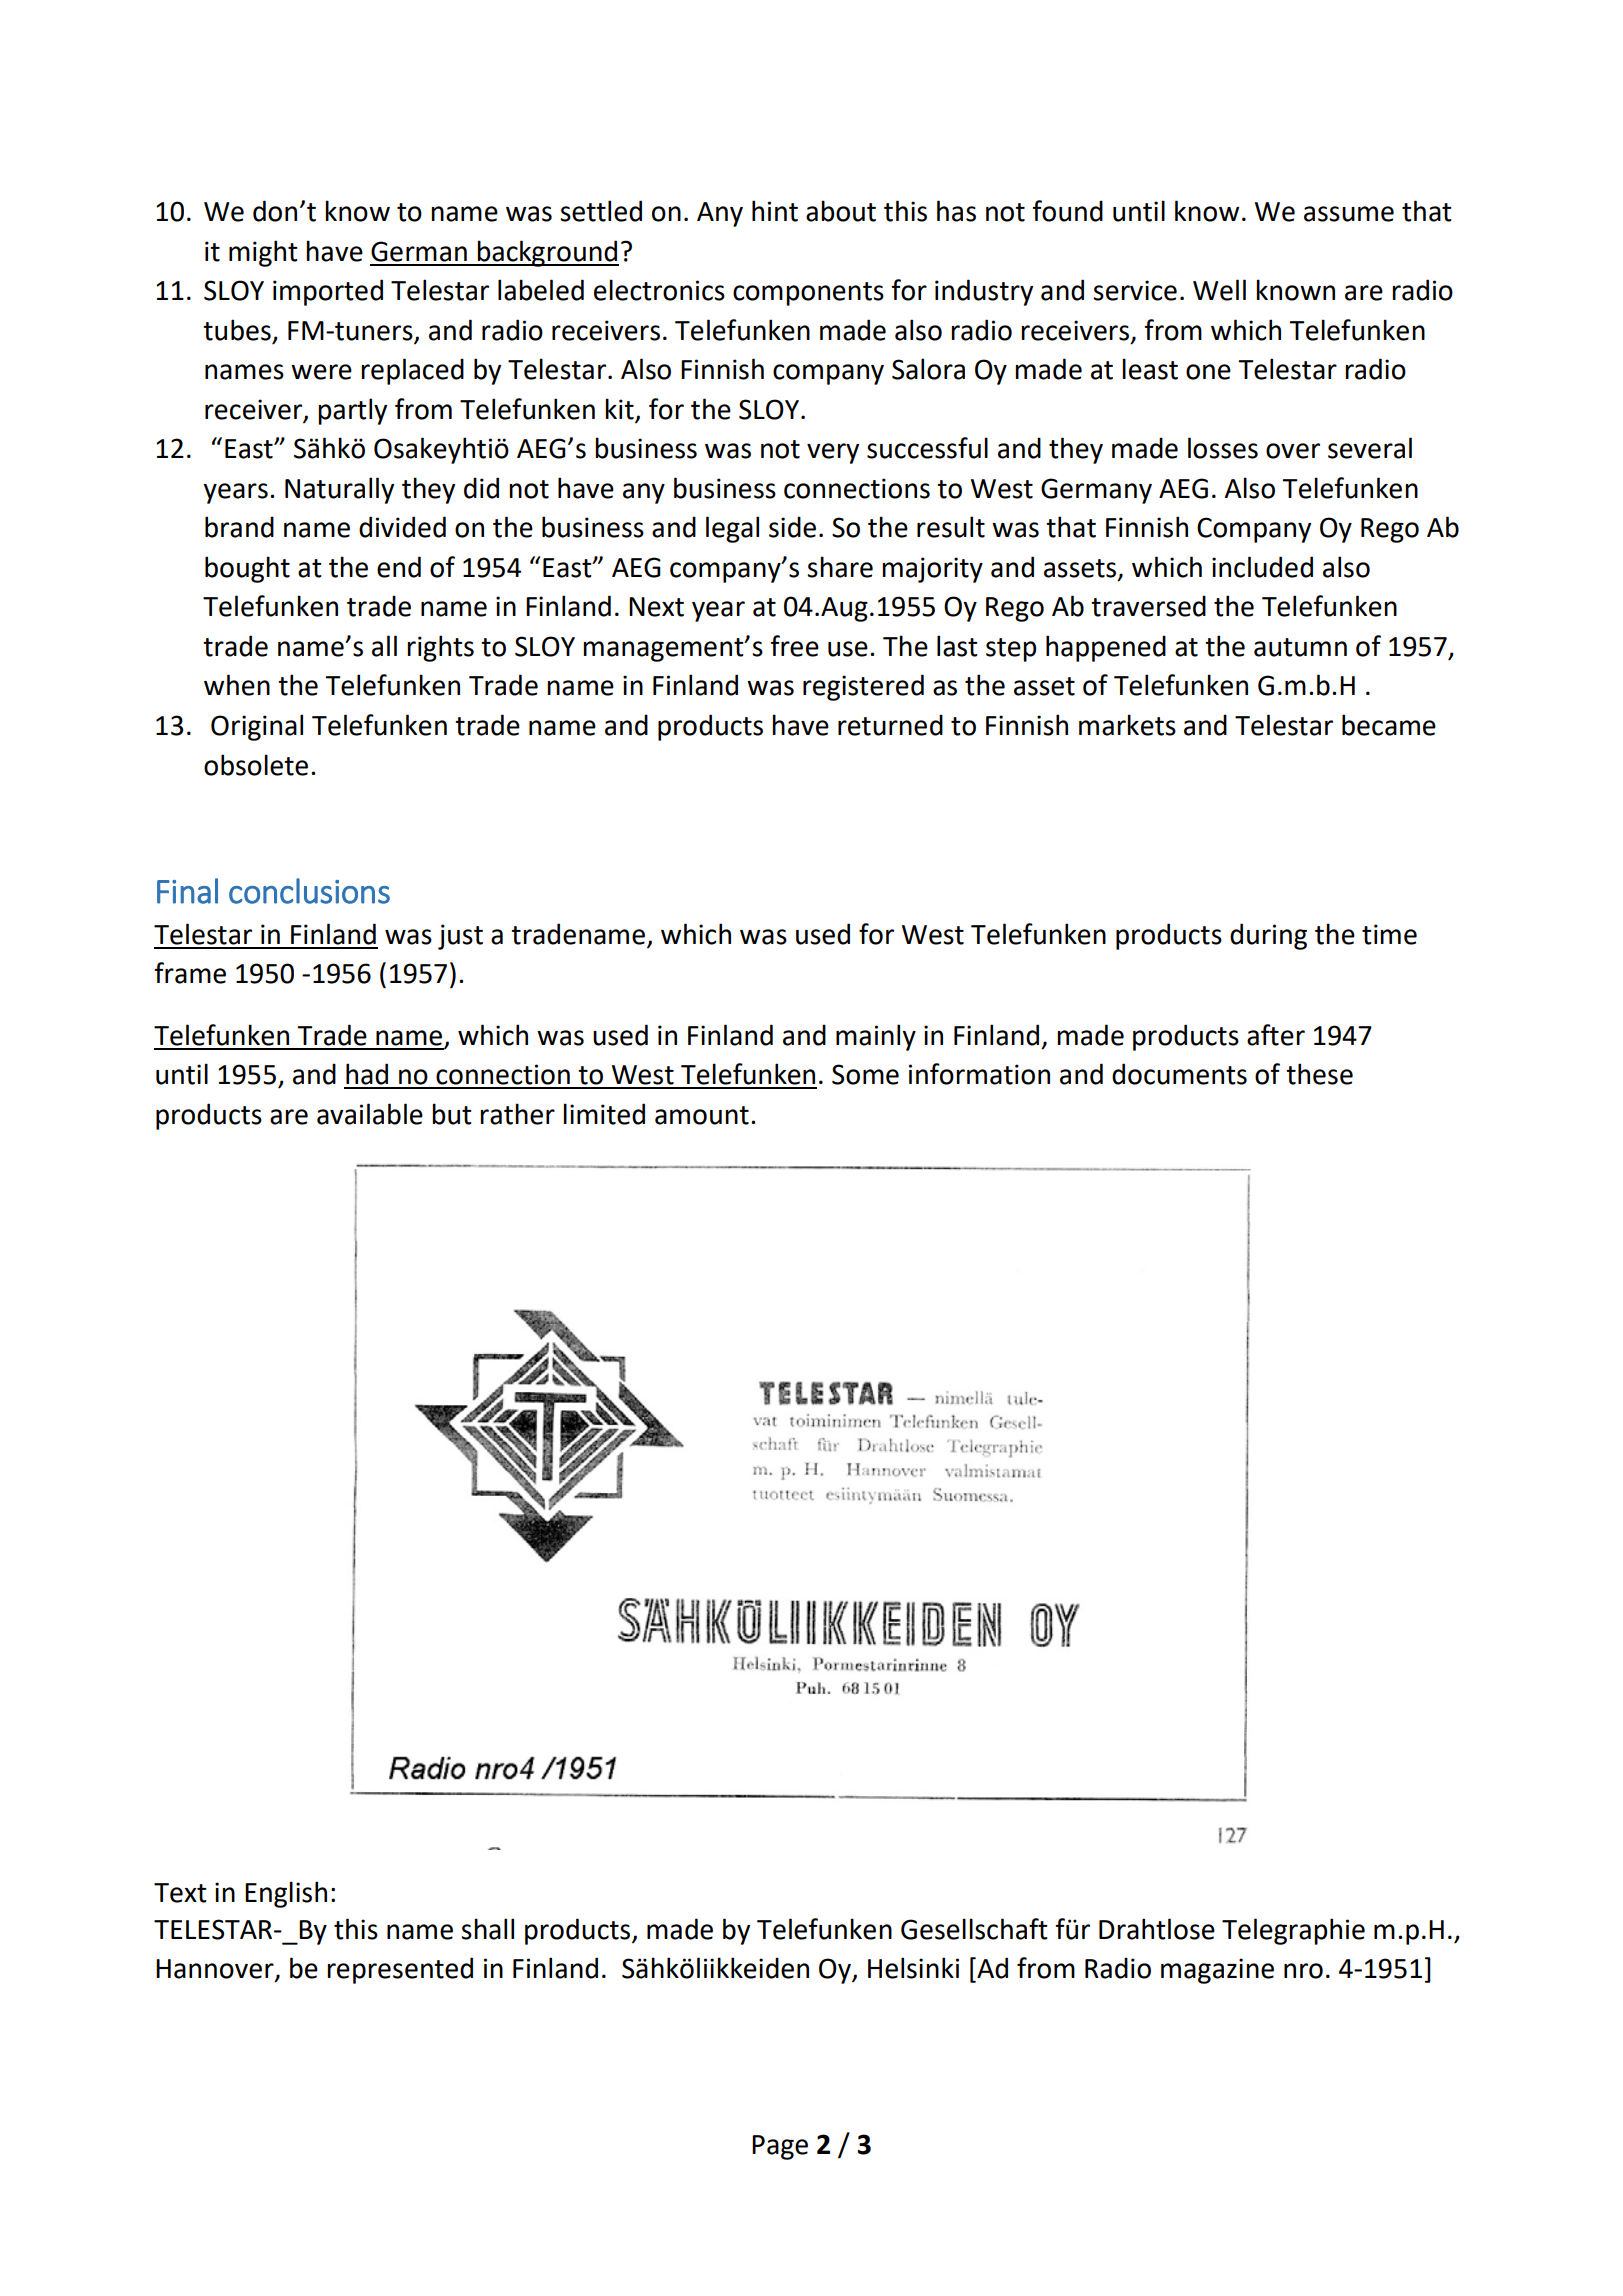 The height and width of the screenshot is (2296, 1623). Describe the element at coordinates (1217, 1971) in the screenshot. I see `magazine` at that location.
